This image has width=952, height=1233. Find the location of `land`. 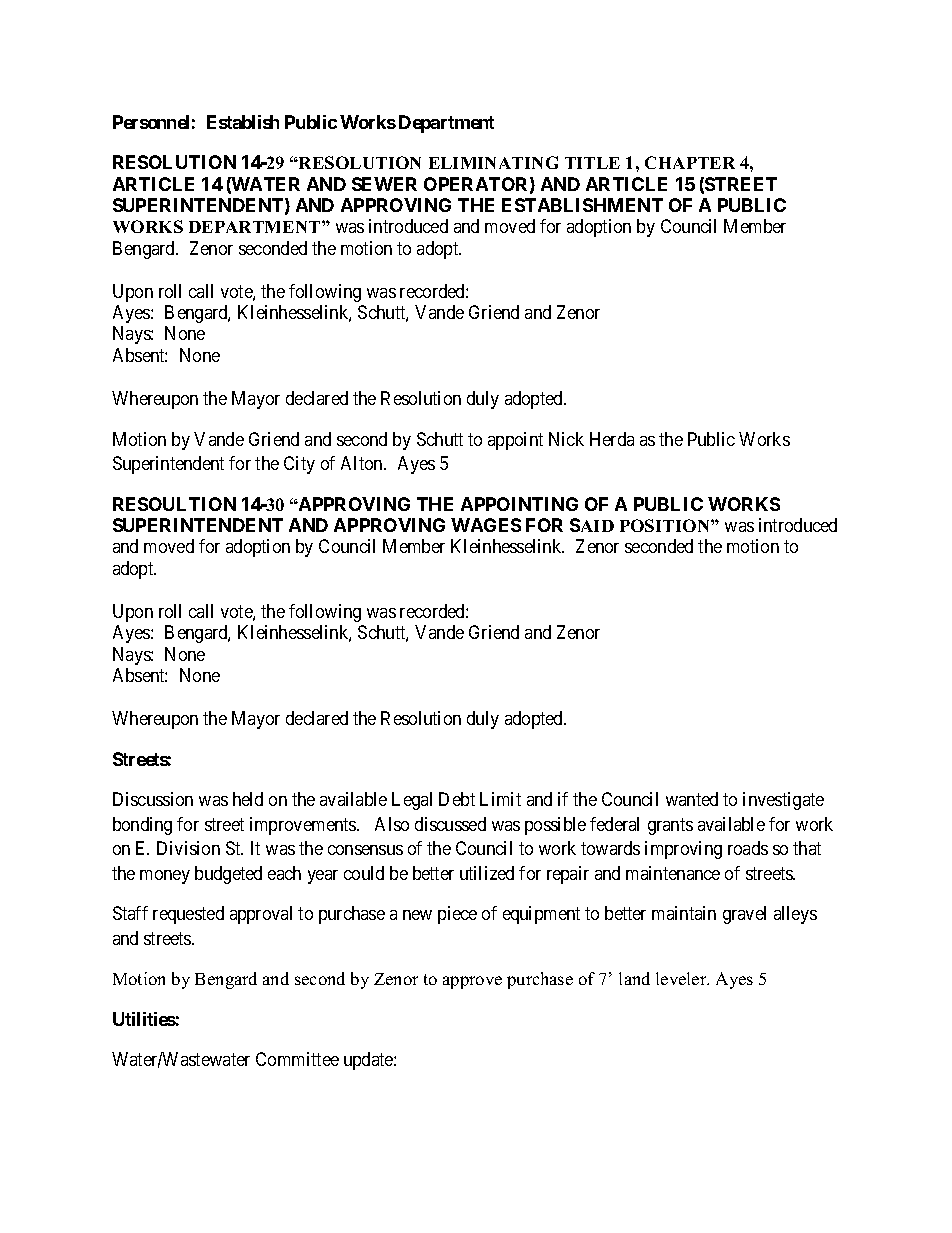

land is located at coordinates (634, 978).
